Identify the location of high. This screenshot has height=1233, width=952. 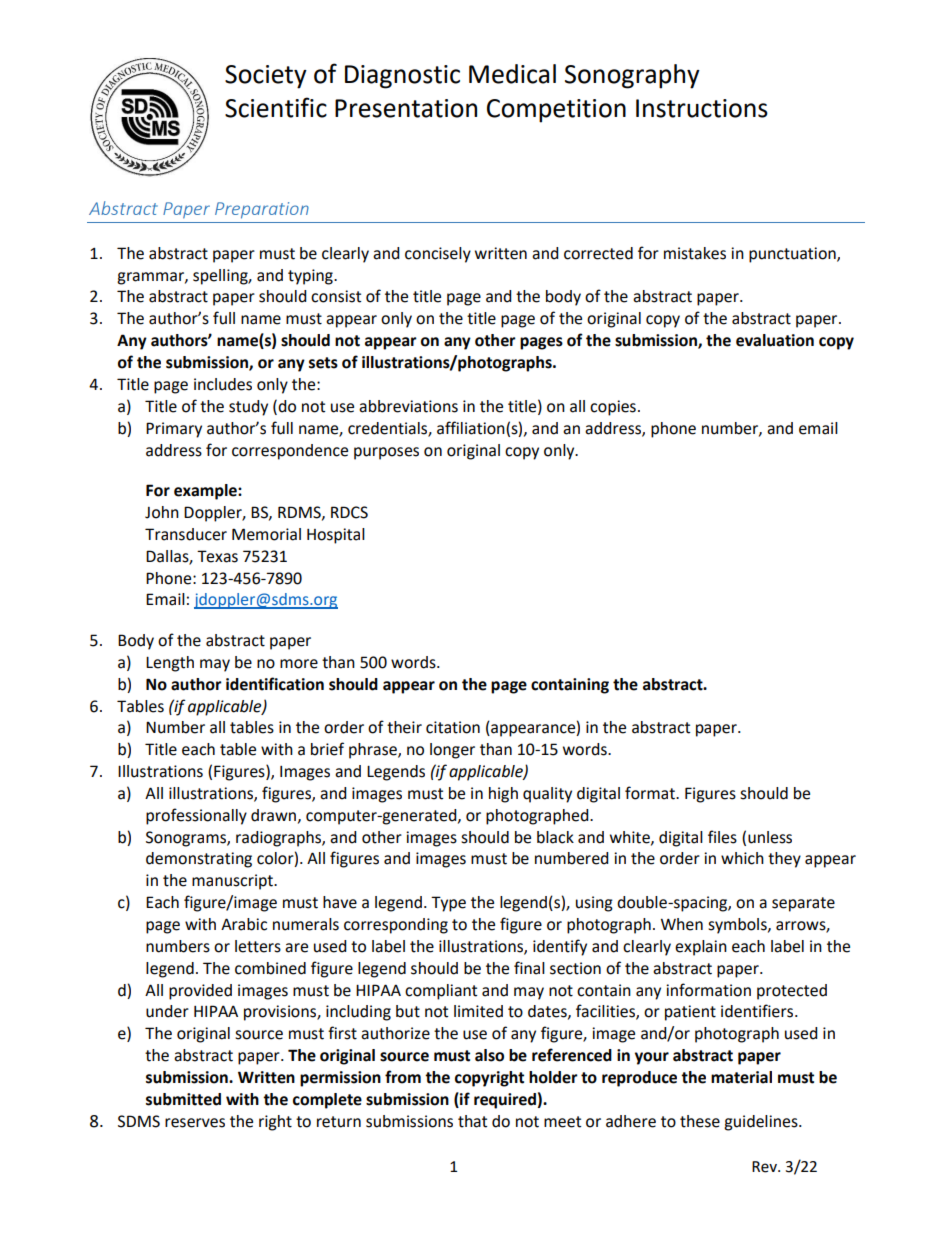
(503, 795).
